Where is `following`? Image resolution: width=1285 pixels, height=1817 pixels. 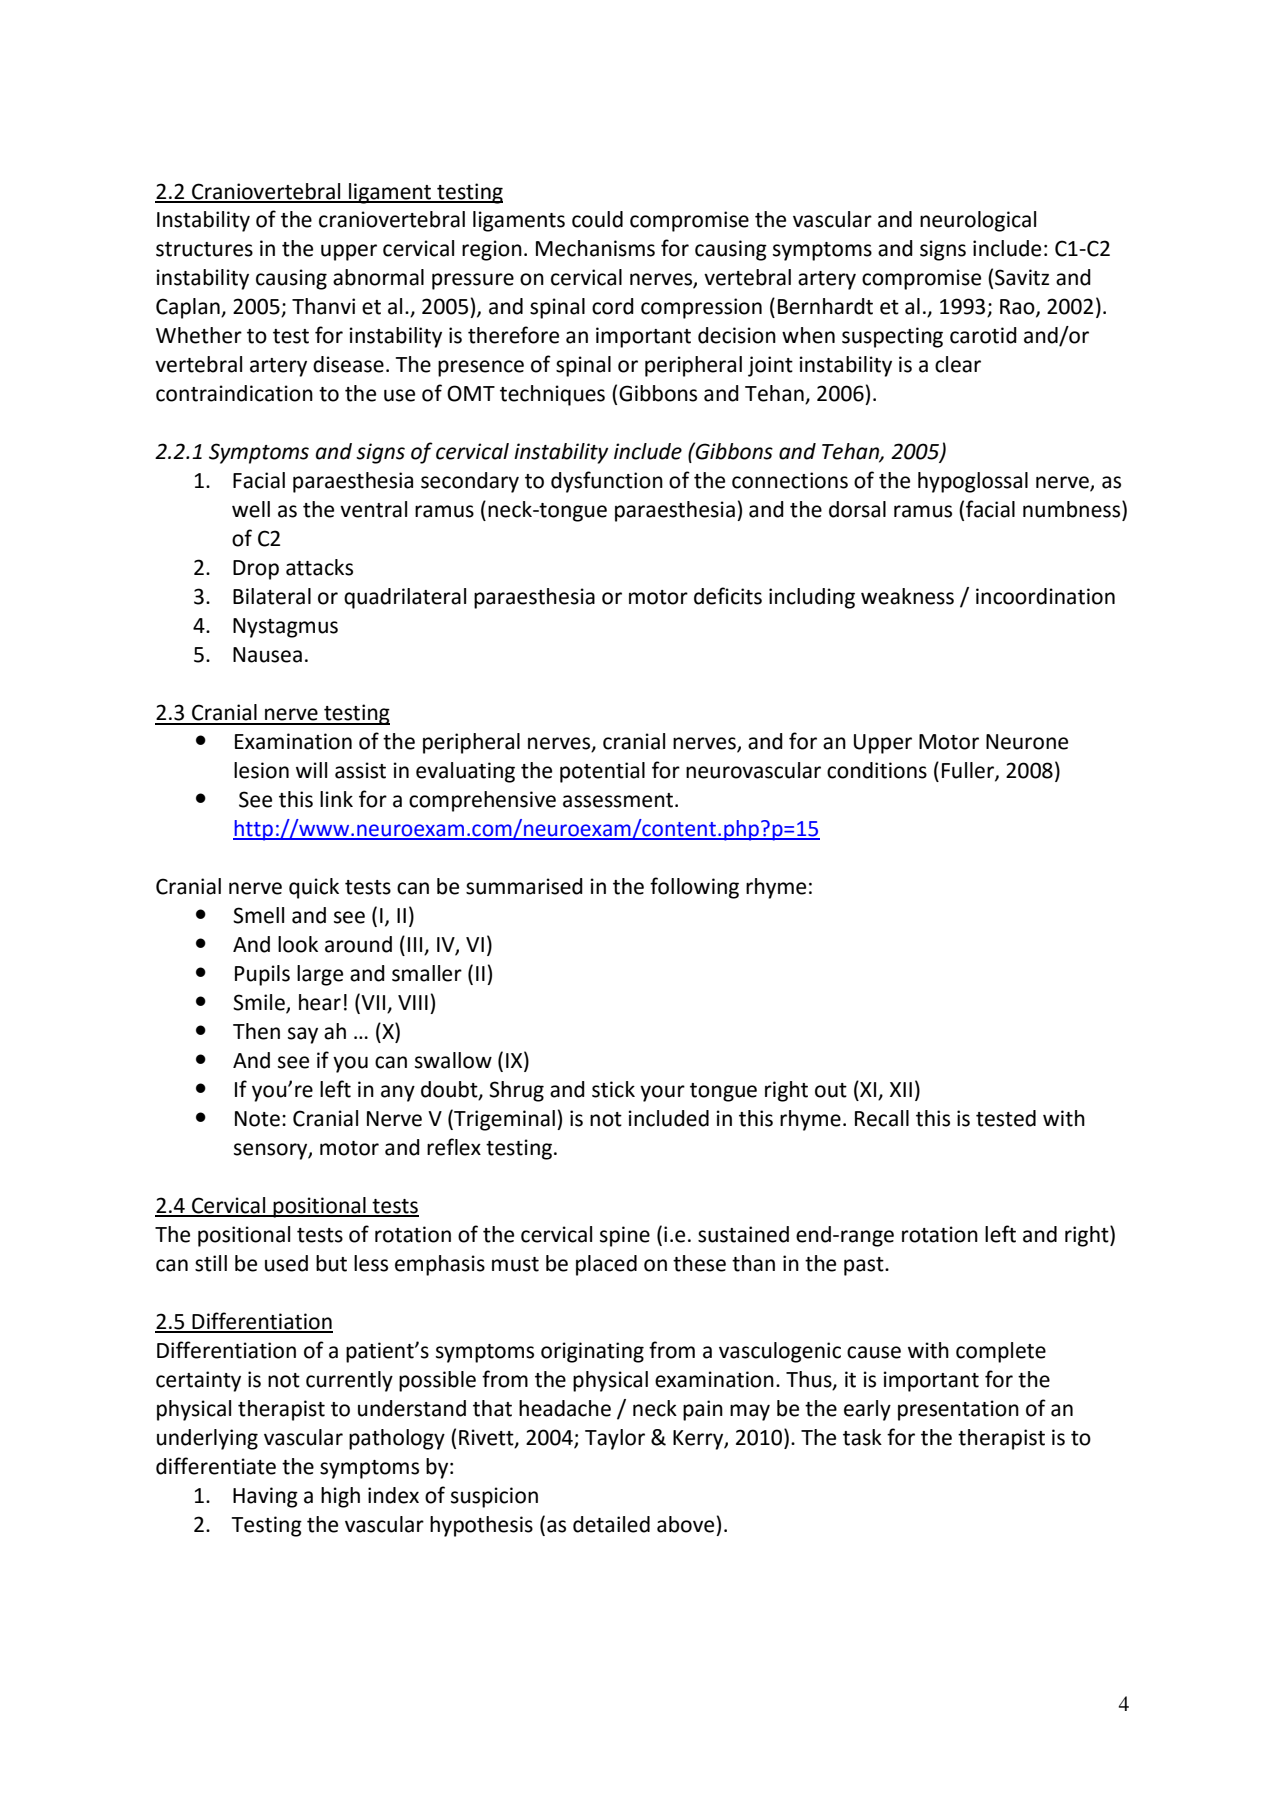 following is located at coordinates (694, 888).
